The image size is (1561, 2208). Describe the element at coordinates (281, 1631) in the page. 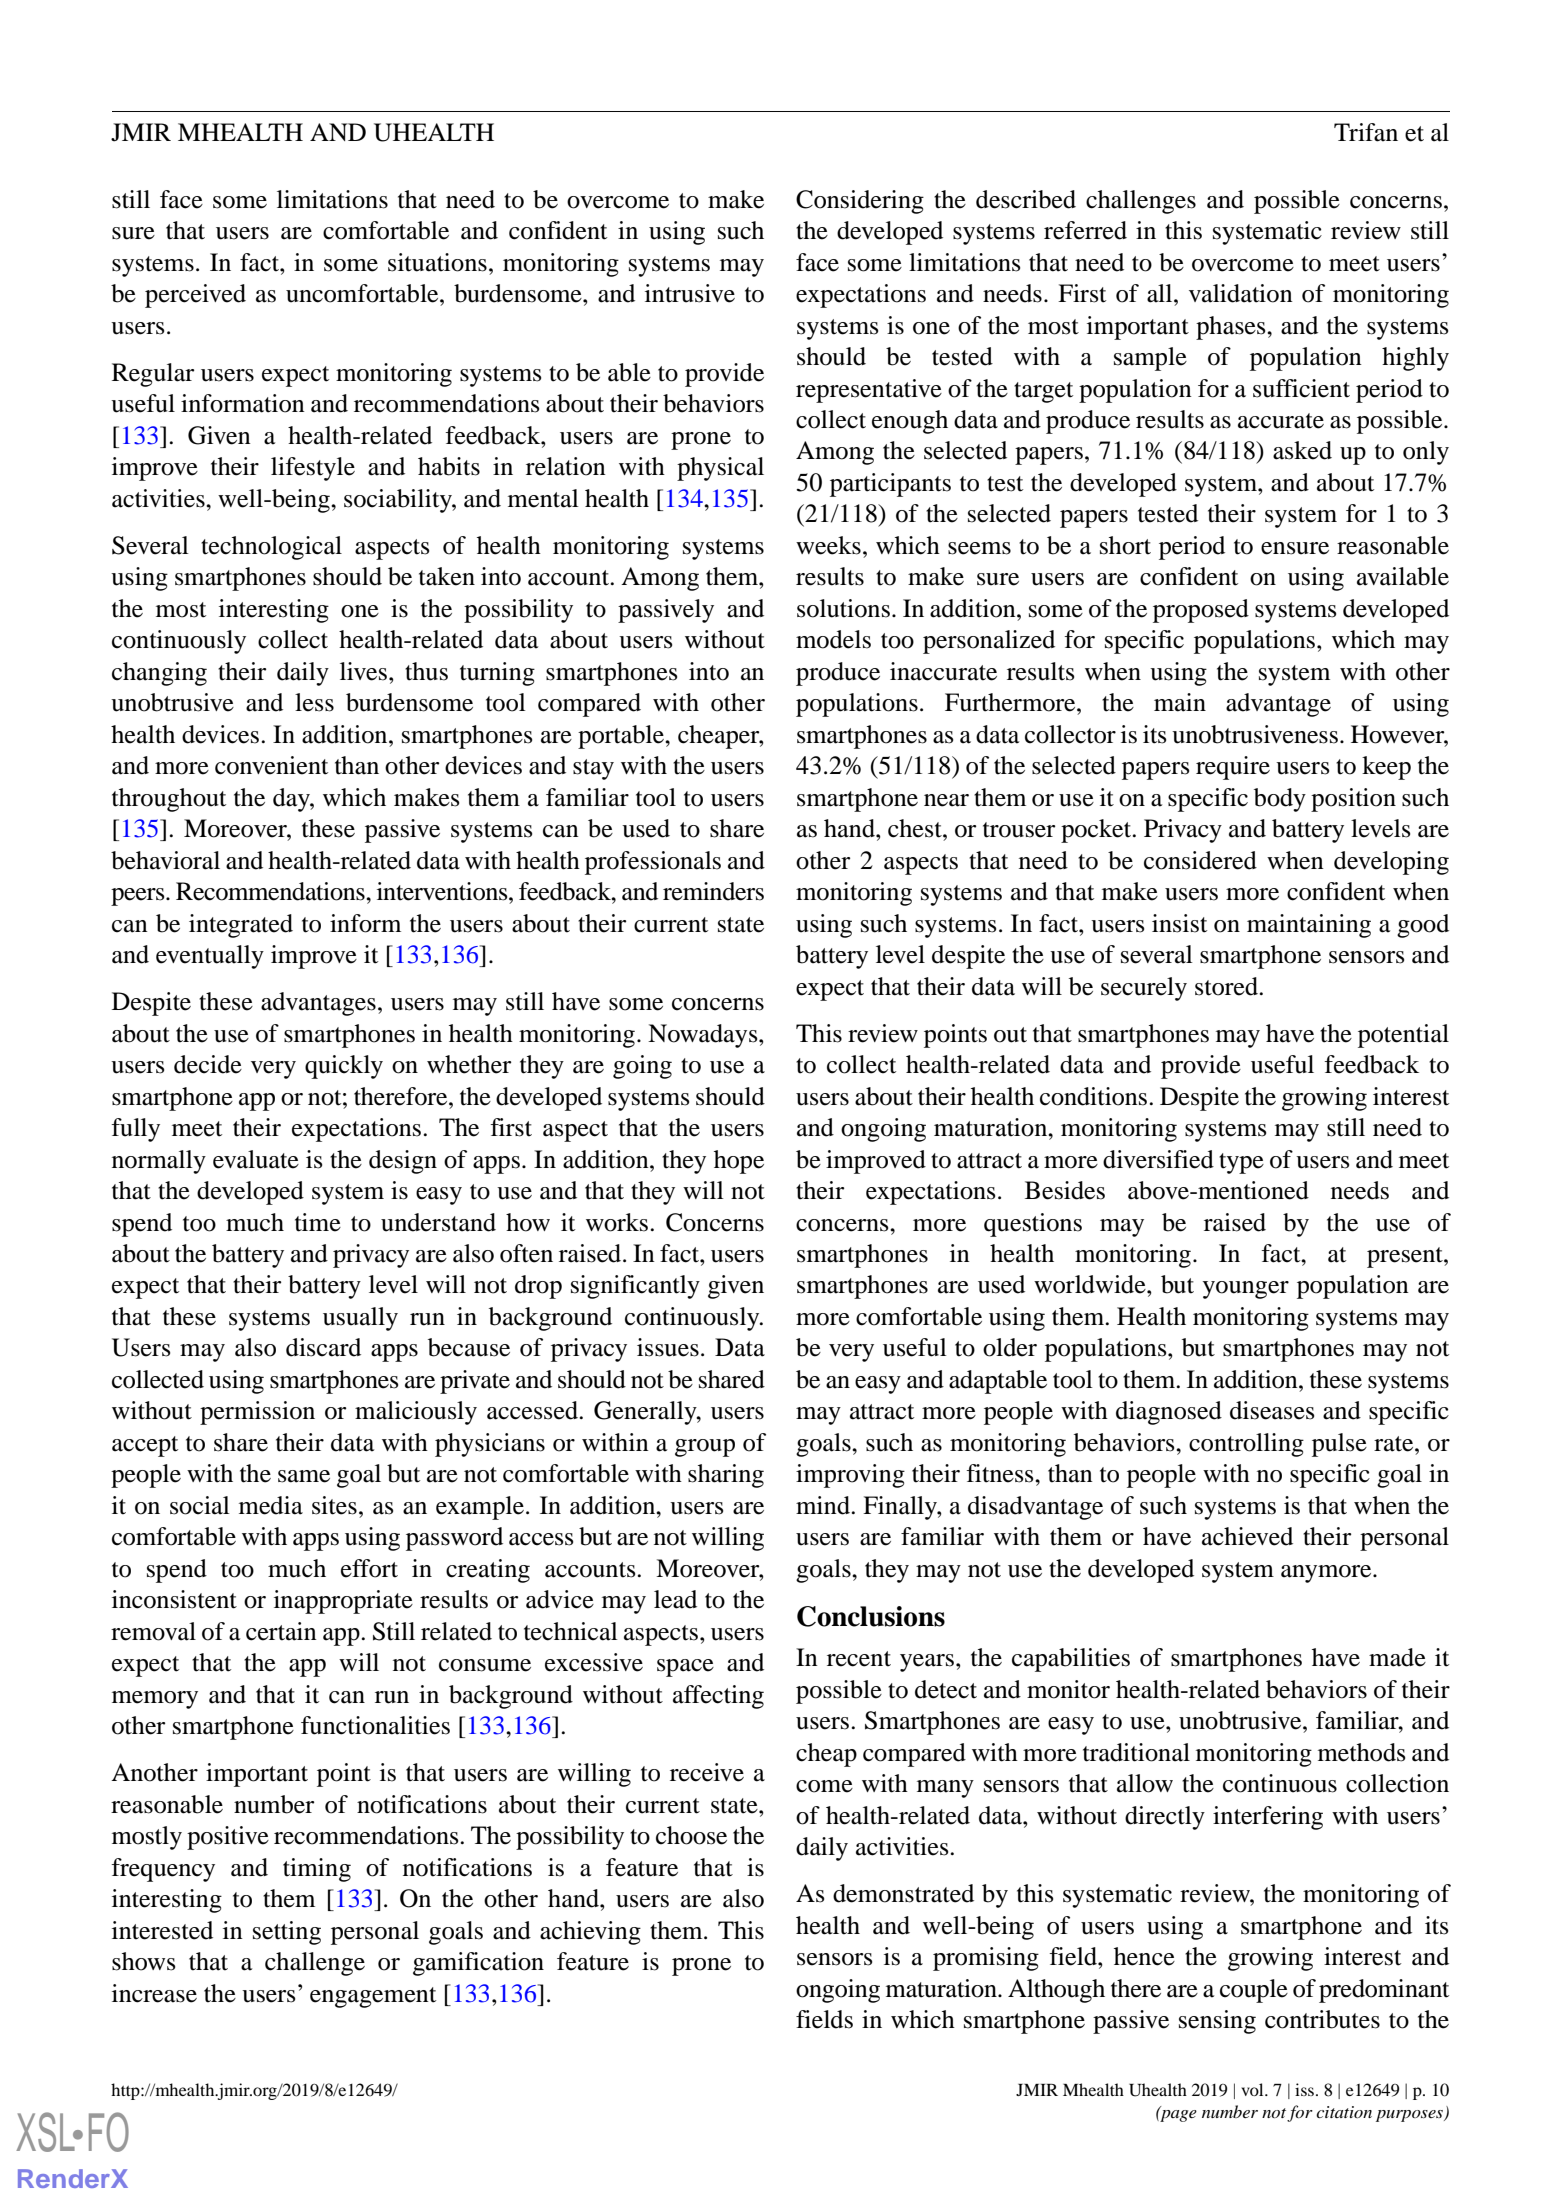

I see `certain` at that location.
